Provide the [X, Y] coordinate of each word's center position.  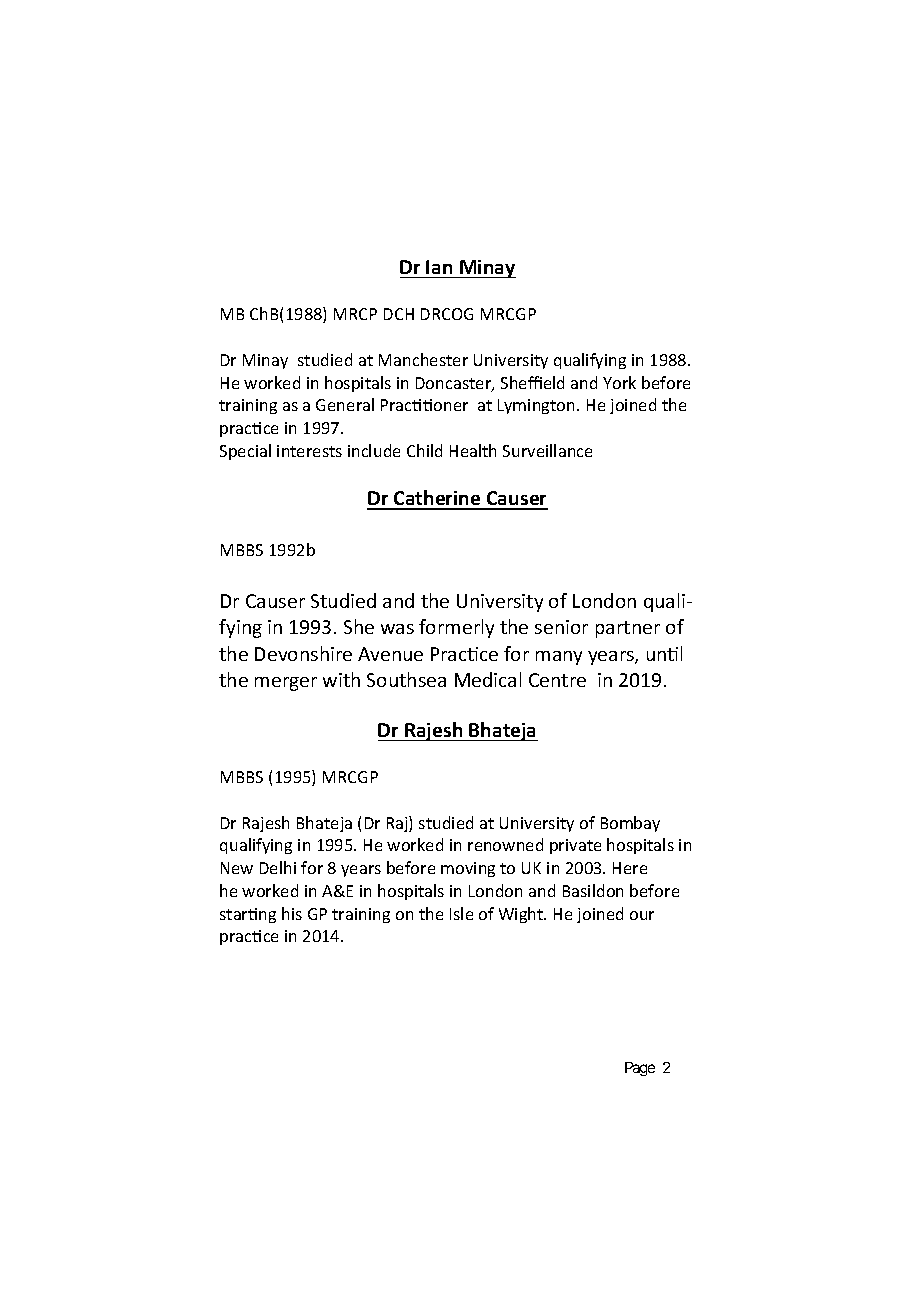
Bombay [630, 824]
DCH [399, 314]
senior [561, 627]
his [292, 913]
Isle [461, 913]
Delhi [278, 867]
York [619, 382]
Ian [439, 267]
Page [640, 1069]
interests [309, 451]
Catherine [437, 499]
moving [468, 869]
